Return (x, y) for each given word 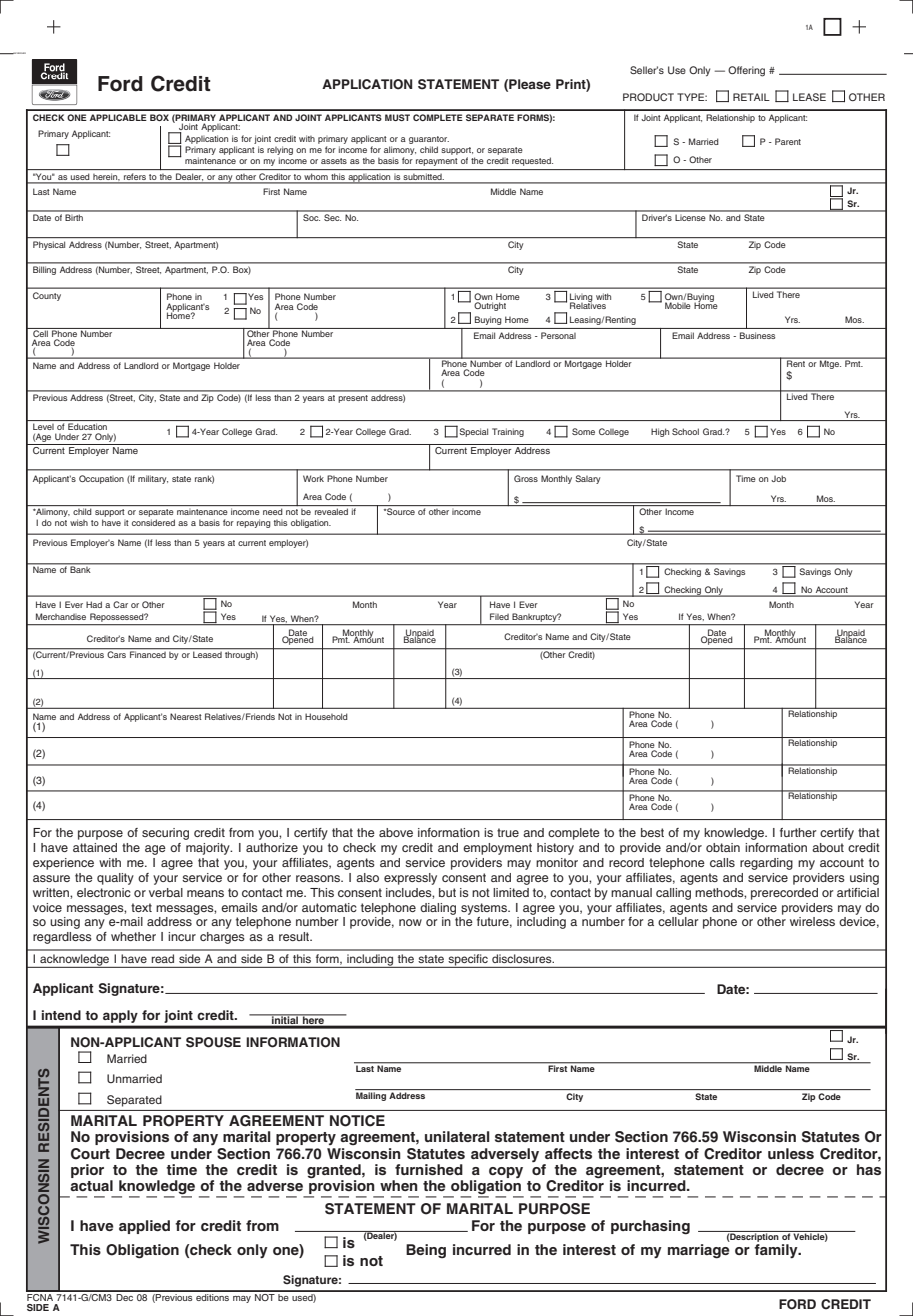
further (798, 832)
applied (144, 1227)
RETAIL (751, 97)
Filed (499, 616)
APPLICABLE (118, 117)
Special (473, 432)
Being (426, 1251)
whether (133, 936)
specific (468, 961)
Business (757, 335)
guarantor (429, 141)
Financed (148, 653)
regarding (766, 864)
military (153, 479)
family (777, 1251)
